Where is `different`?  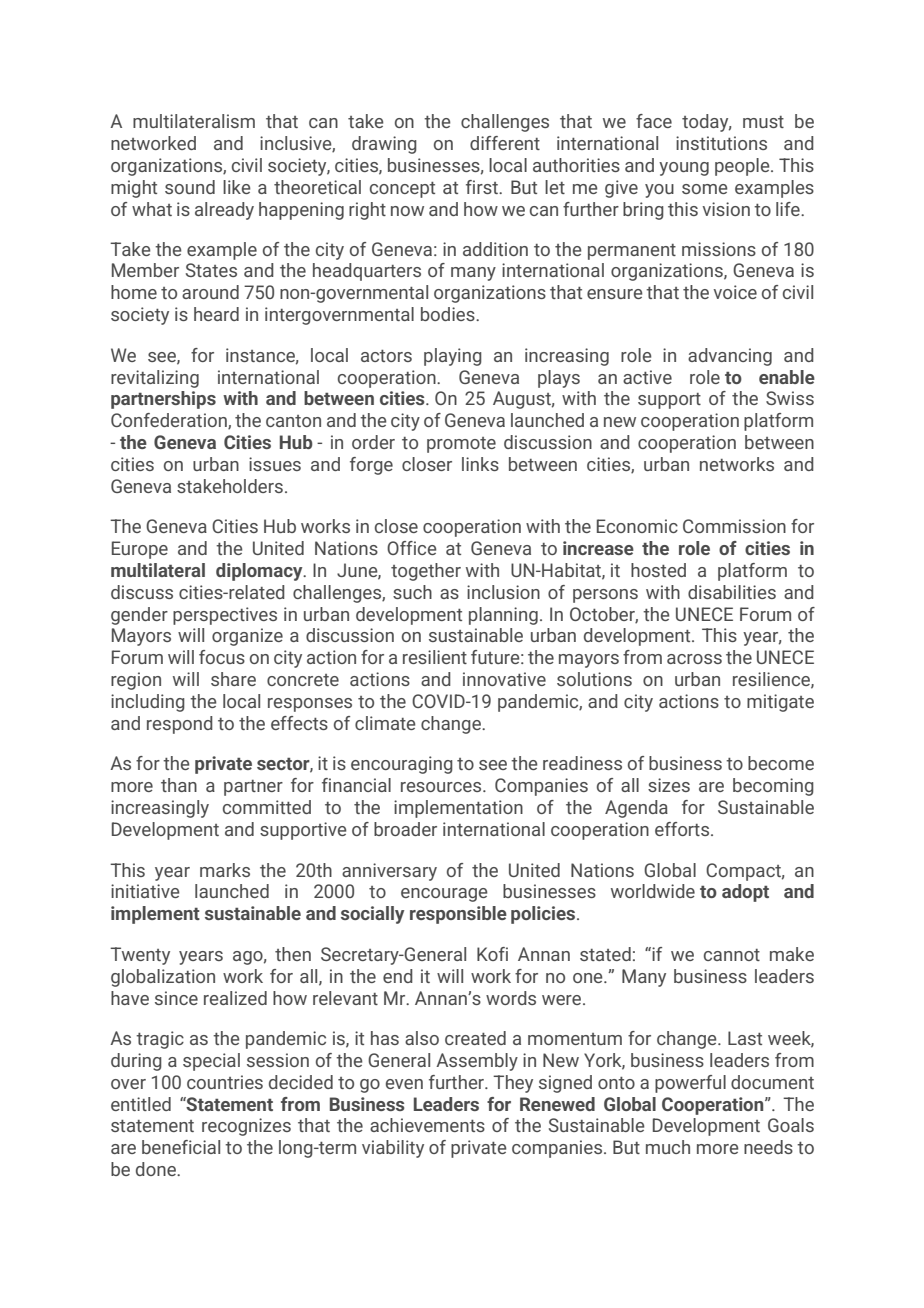
different is located at coordinates (505, 143).
